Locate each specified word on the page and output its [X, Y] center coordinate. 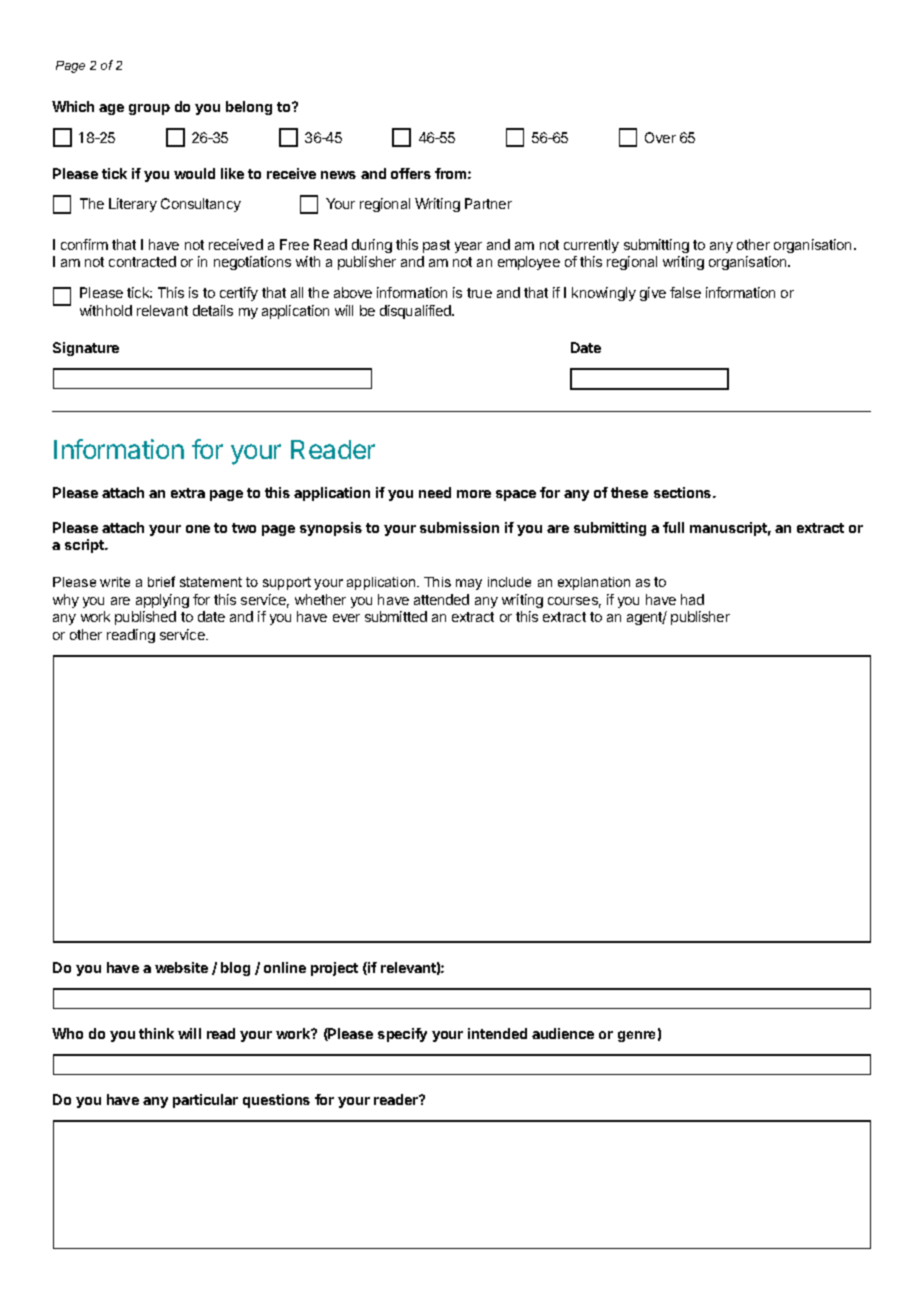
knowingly [604, 294]
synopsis [331, 529]
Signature [86, 349]
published [145, 618]
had [692, 599]
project [334, 969]
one [198, 529]
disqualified [417, 312]
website [181, 967]
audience [563, 1033]
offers [411, 173]
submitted [396, 616]
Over [660, 137]
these [629, 492]
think [156, 1033]
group [149, 109]
